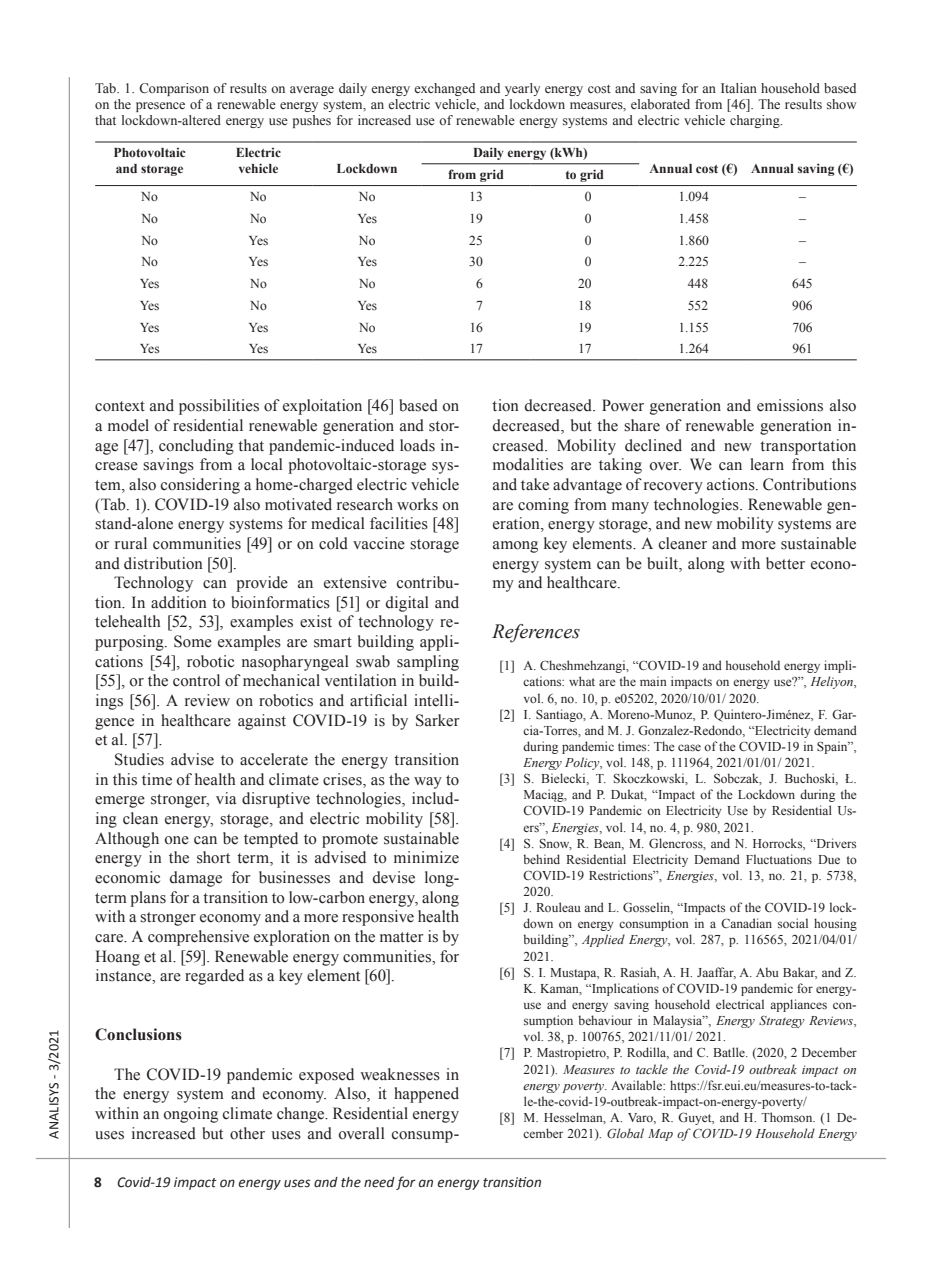 The width and height of the screenshot is (952, 1262). What do you see at coordinates (515, 547) in the screenshot?
I see `among` at bounding box center [515, 547].
